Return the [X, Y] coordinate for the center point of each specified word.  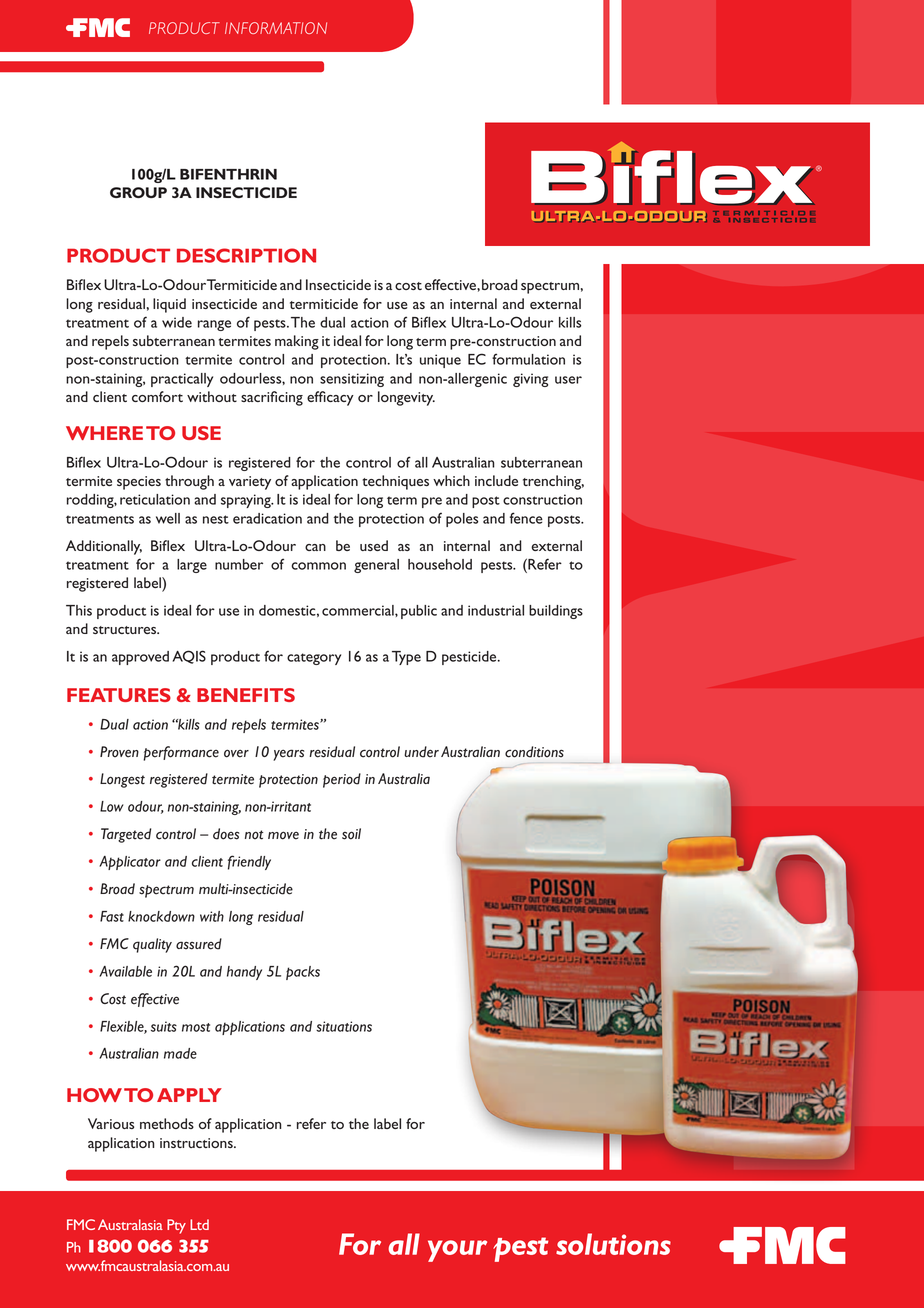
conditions [534, 752]
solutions [613, 1244]
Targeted [126, 835]
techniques [396, 482]
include [496, 480]
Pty [176, 1226]
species [139, 483]
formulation [528, 359]
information [276, 28]
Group [138, 192]
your [457, 1251]
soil [351, 834]
